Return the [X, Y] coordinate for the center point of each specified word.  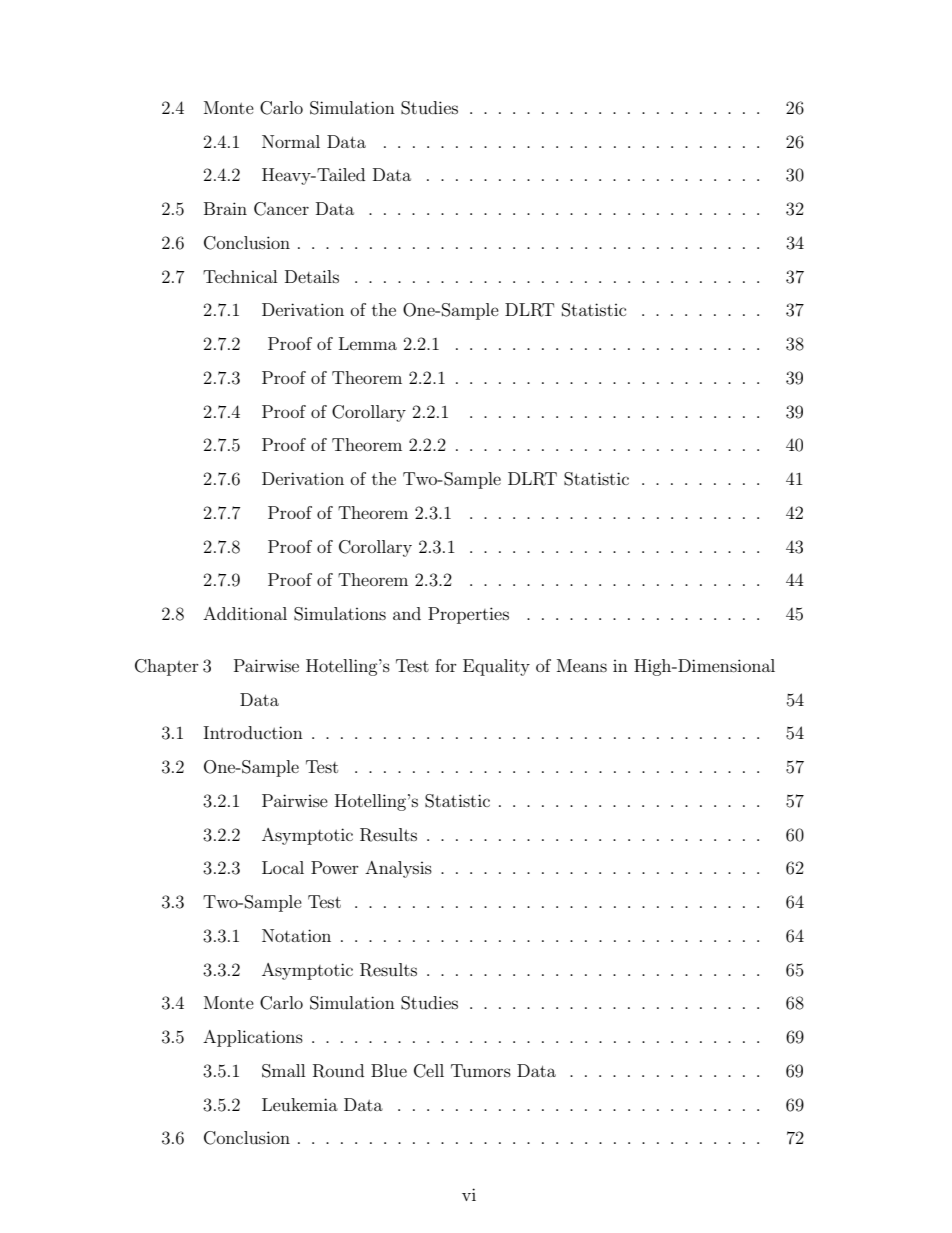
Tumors [481, 1070]
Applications [253, 1038]
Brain [225, 208]
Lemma [368, 343]
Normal [291, 141]
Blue [389, 1070]
